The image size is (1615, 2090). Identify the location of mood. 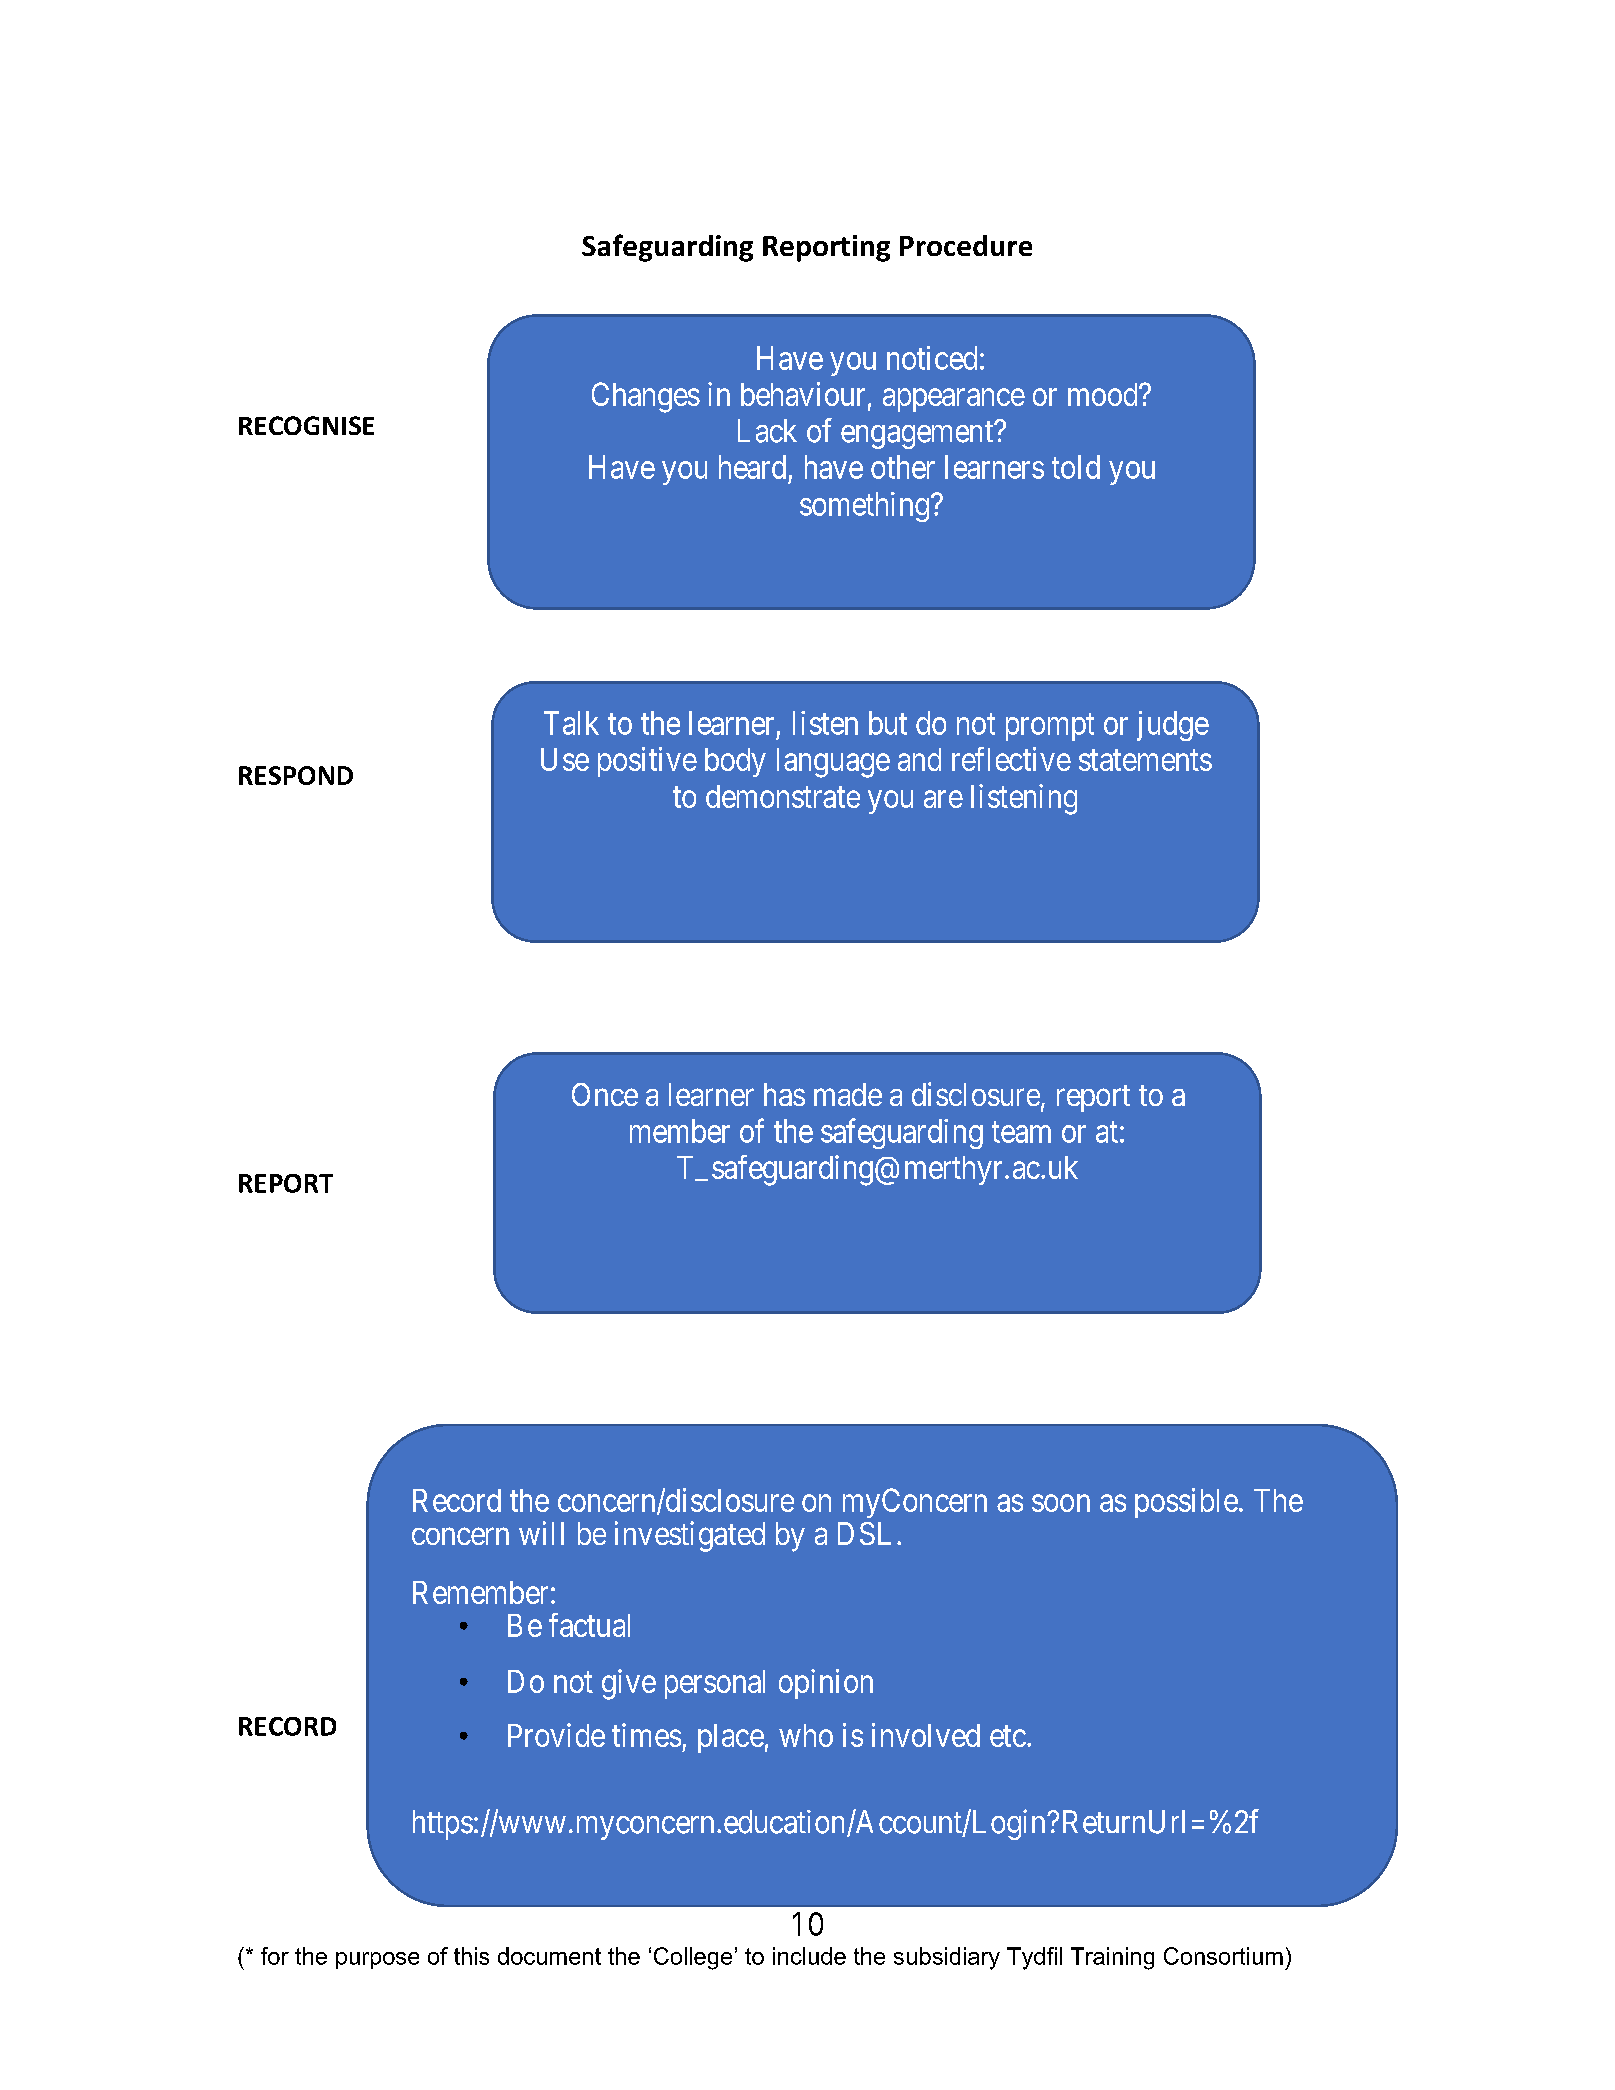
(1104, 394).
